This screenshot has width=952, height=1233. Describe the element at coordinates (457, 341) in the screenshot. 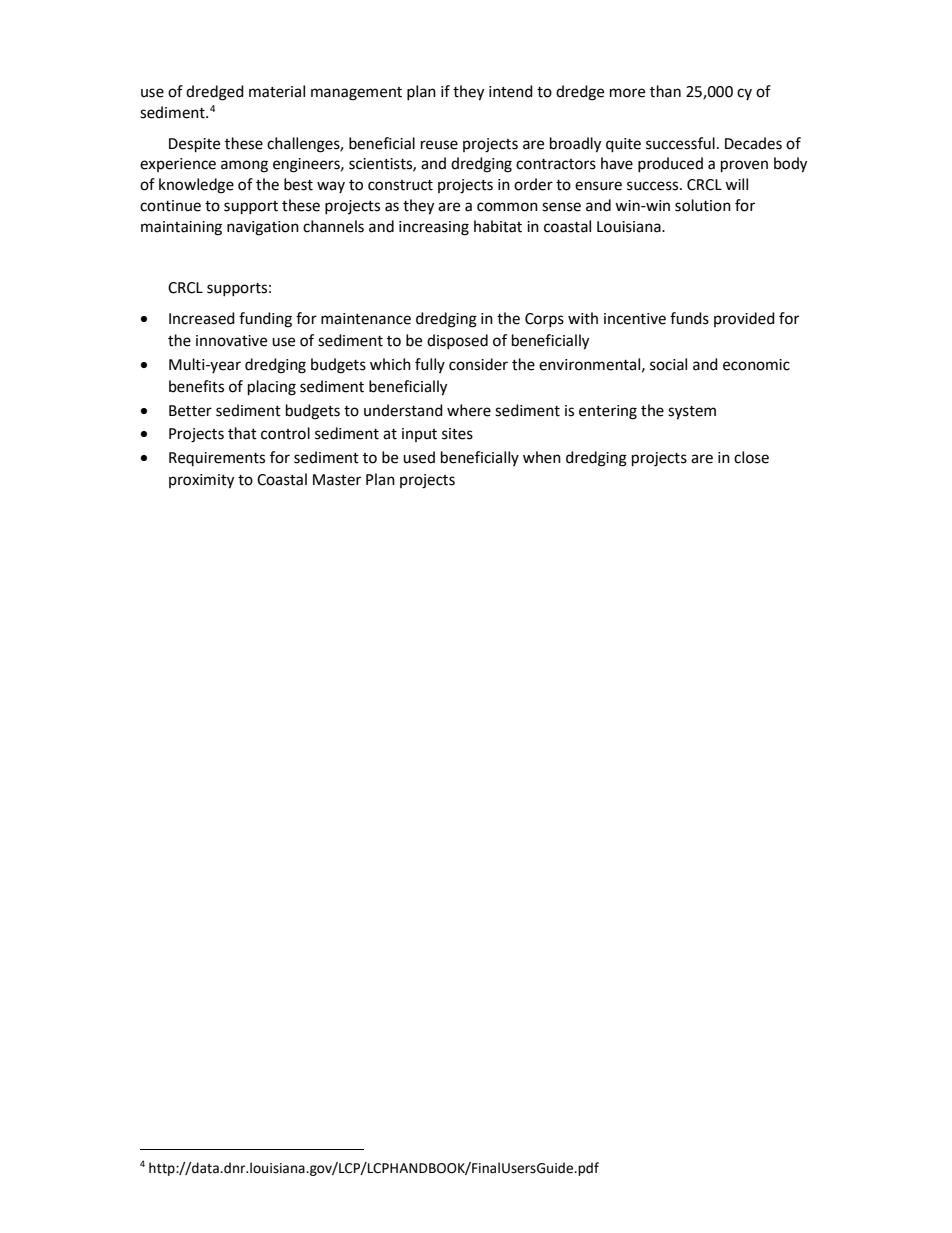

I see `disposed` at that location.
